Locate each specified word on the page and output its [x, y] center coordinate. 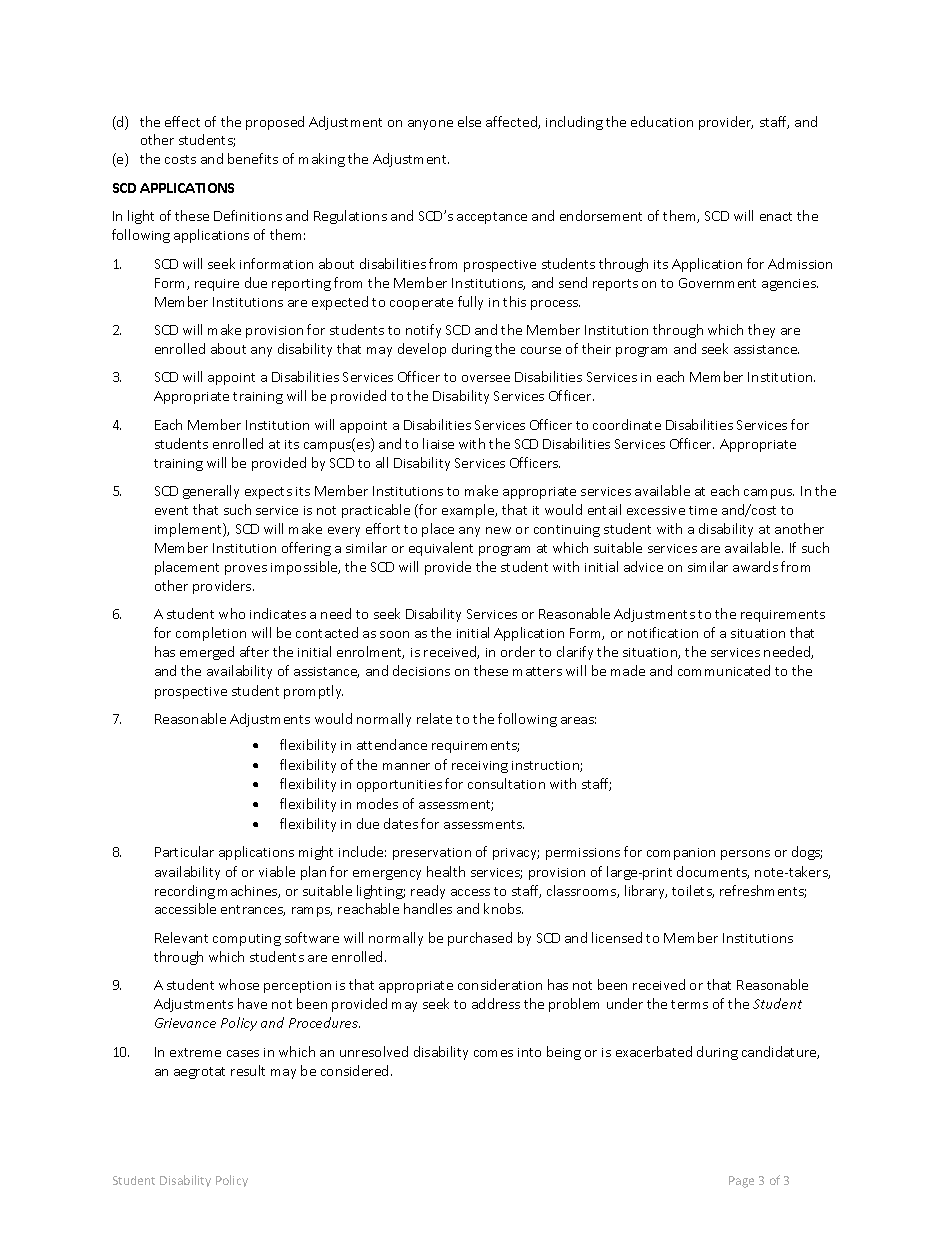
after [254, 651]
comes [493, 1053]
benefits [253, 158]
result [248, 1070]
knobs [503, 908]
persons [745, 855]
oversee [486, 378]
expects [268, 493]
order [518, 651]
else [469, 121]
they [761, 331]
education [662, 121]
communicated [724, 670]
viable [277, 871]
